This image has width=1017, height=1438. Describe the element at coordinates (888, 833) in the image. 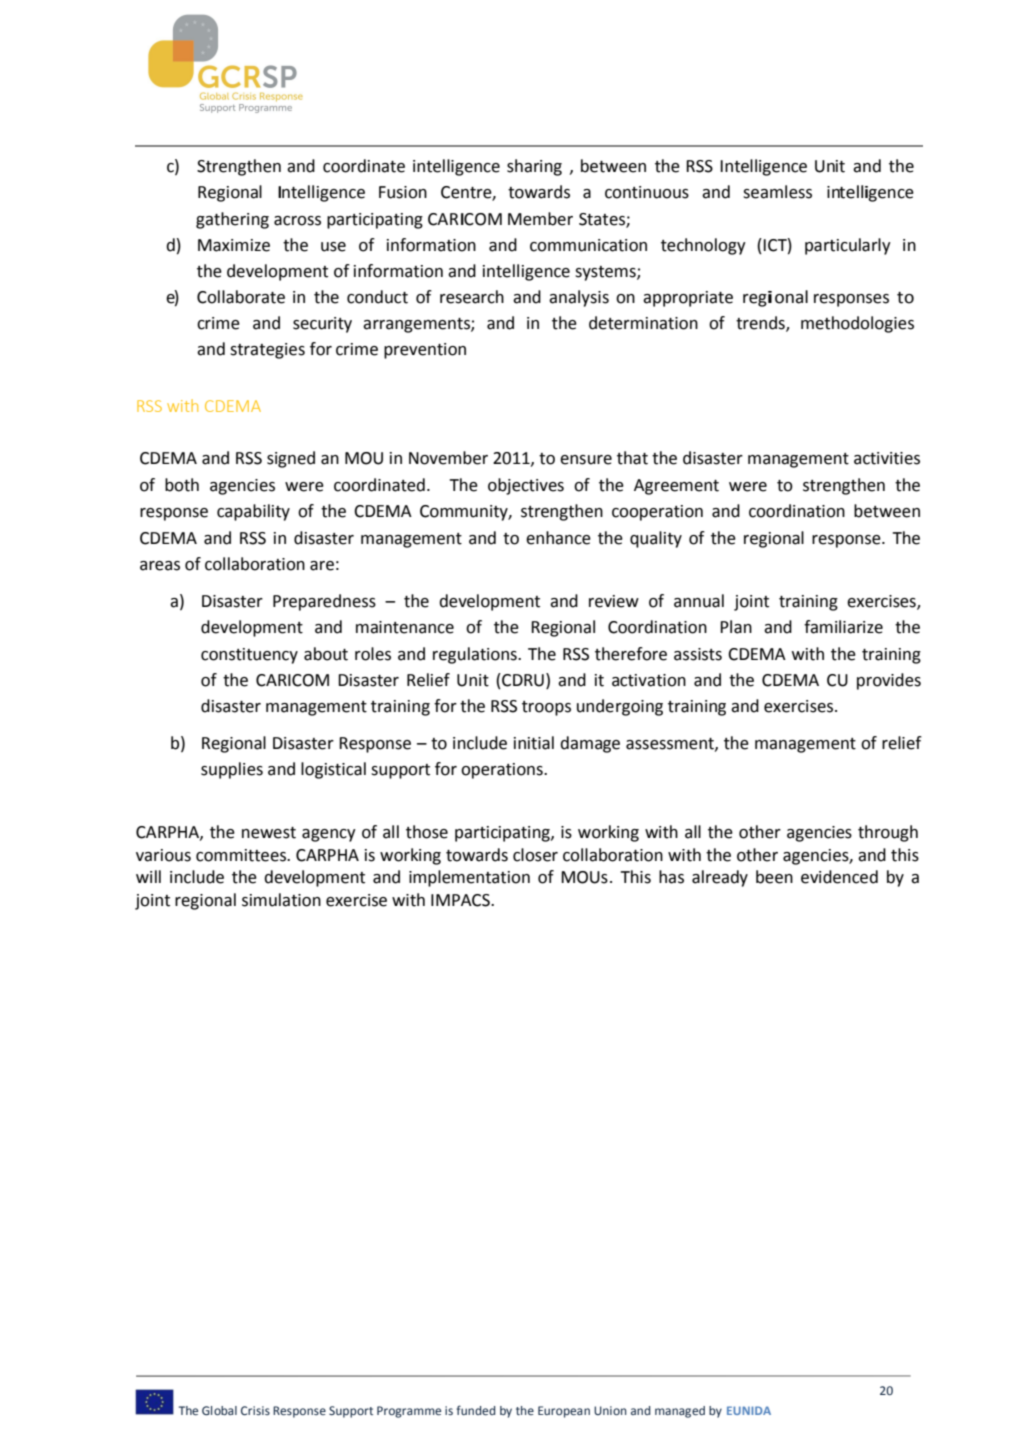

I see `through` at that location.
